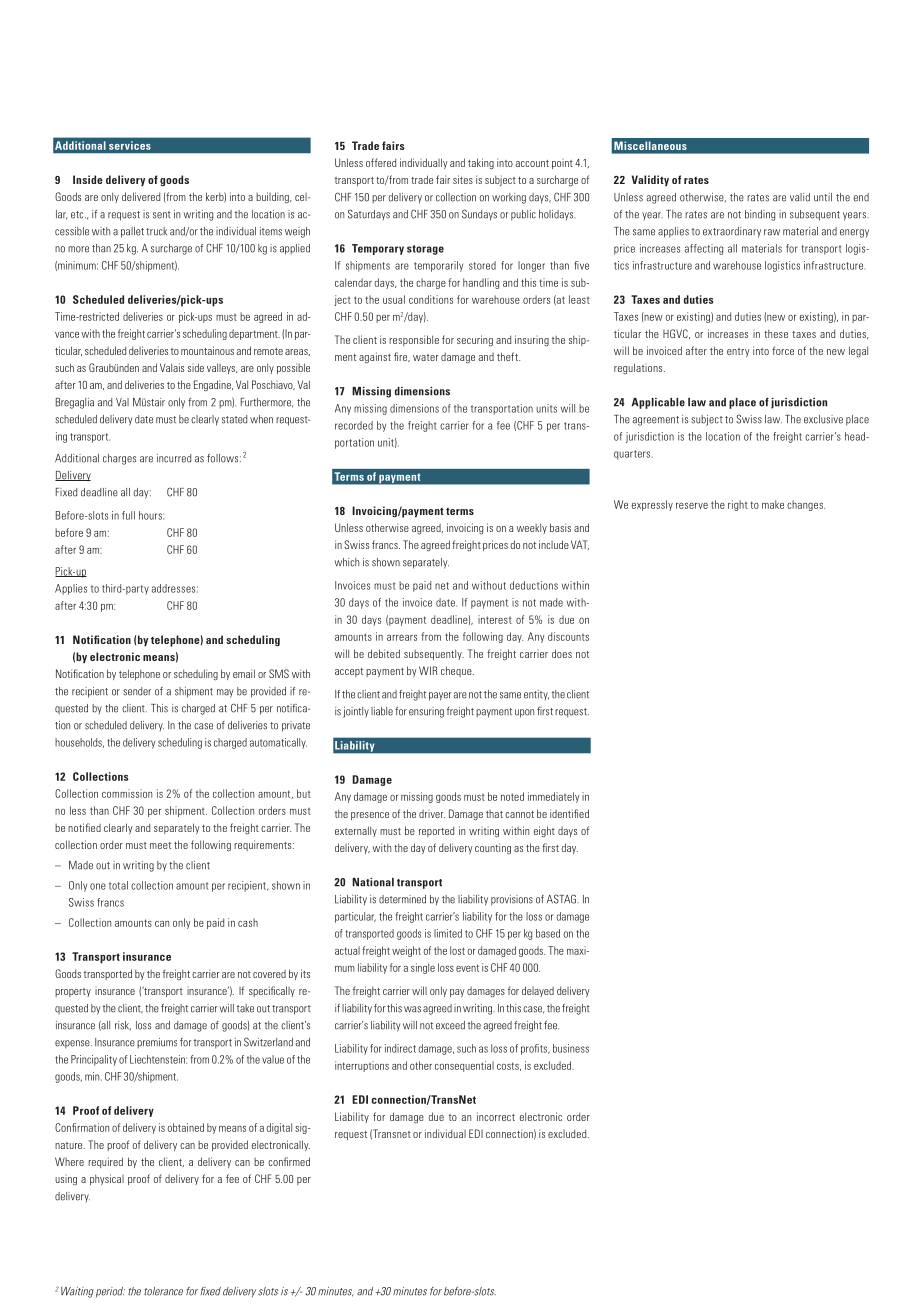 The height and width of the image is (1308, 924). What do you see at coordinates (760, 215) in the image?
I see `binding` at bounding box center [760, 215].
